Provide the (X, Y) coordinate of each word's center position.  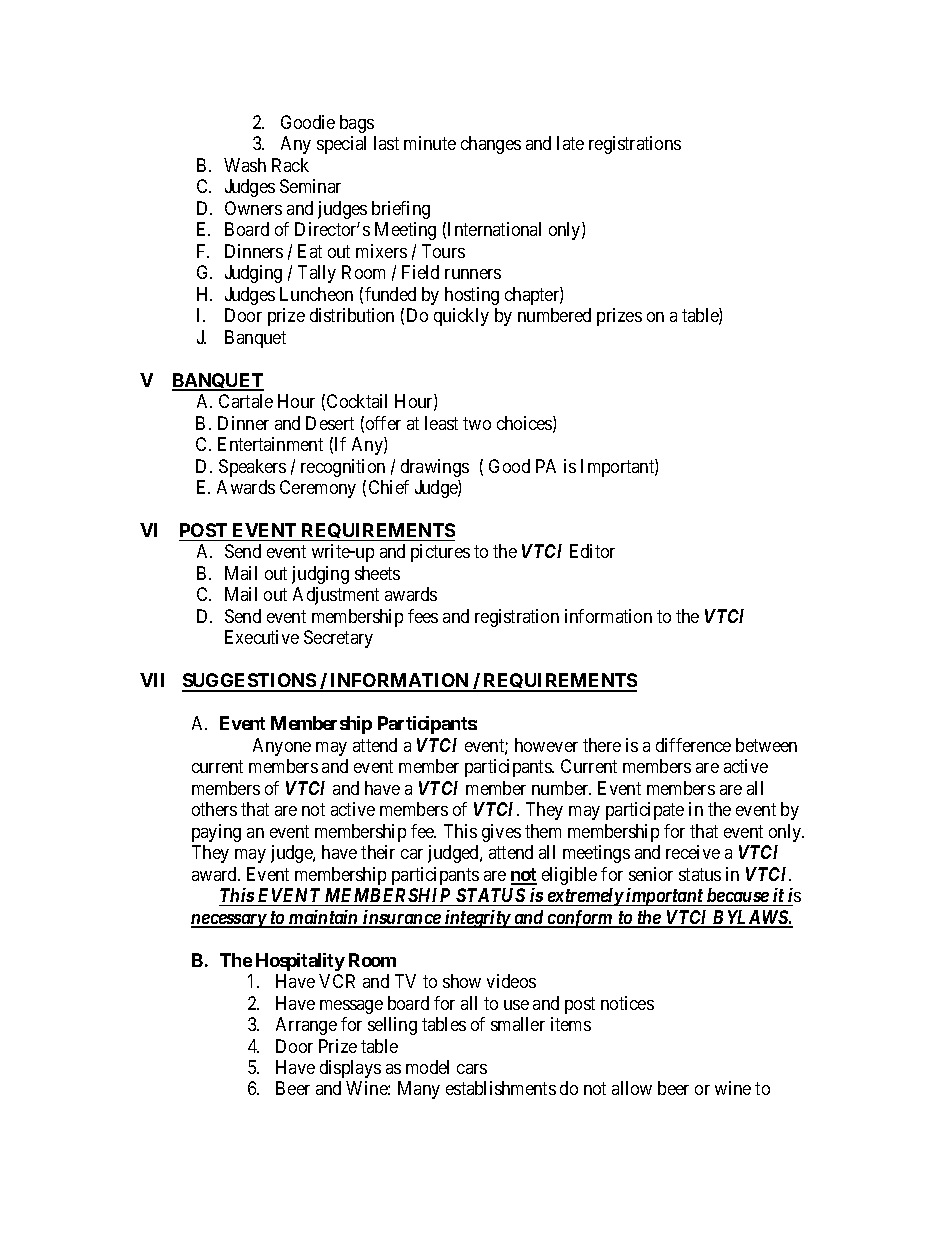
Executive (262, 637)
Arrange (306, 1026)
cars (472, 1069)
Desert (330, 423)
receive (693, 852)
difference (693, 745)
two (477, 423)
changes (491, 145)
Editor (592, 551)
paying (216, 833)
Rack (290, 165)
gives (501, 833)
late (570, 143)
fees (423, 616)
